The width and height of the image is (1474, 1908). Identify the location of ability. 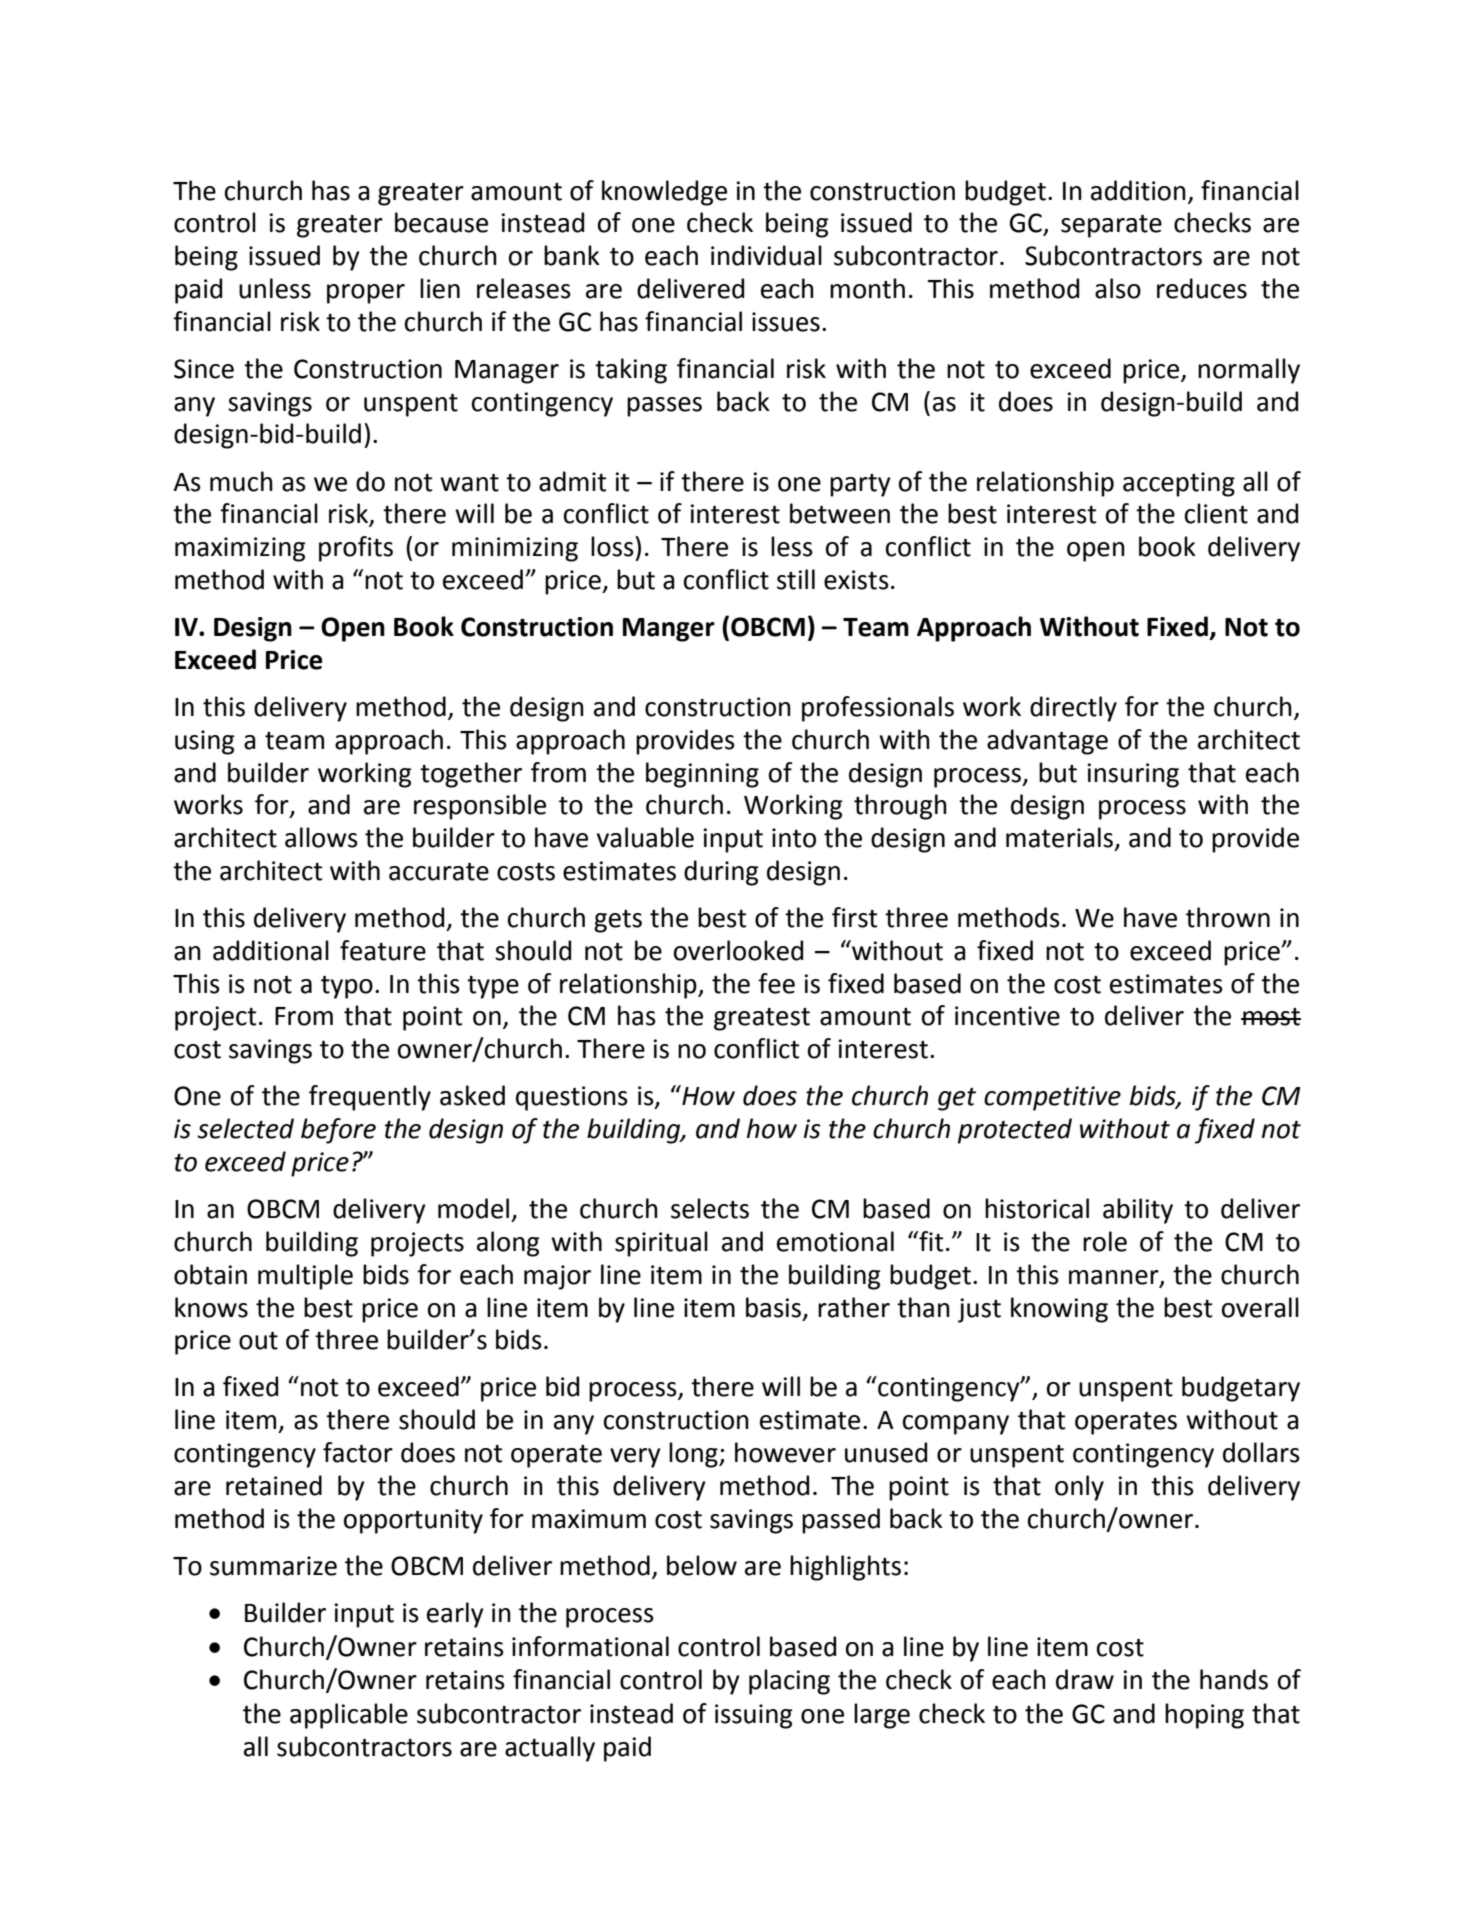
(1138, 1211).
